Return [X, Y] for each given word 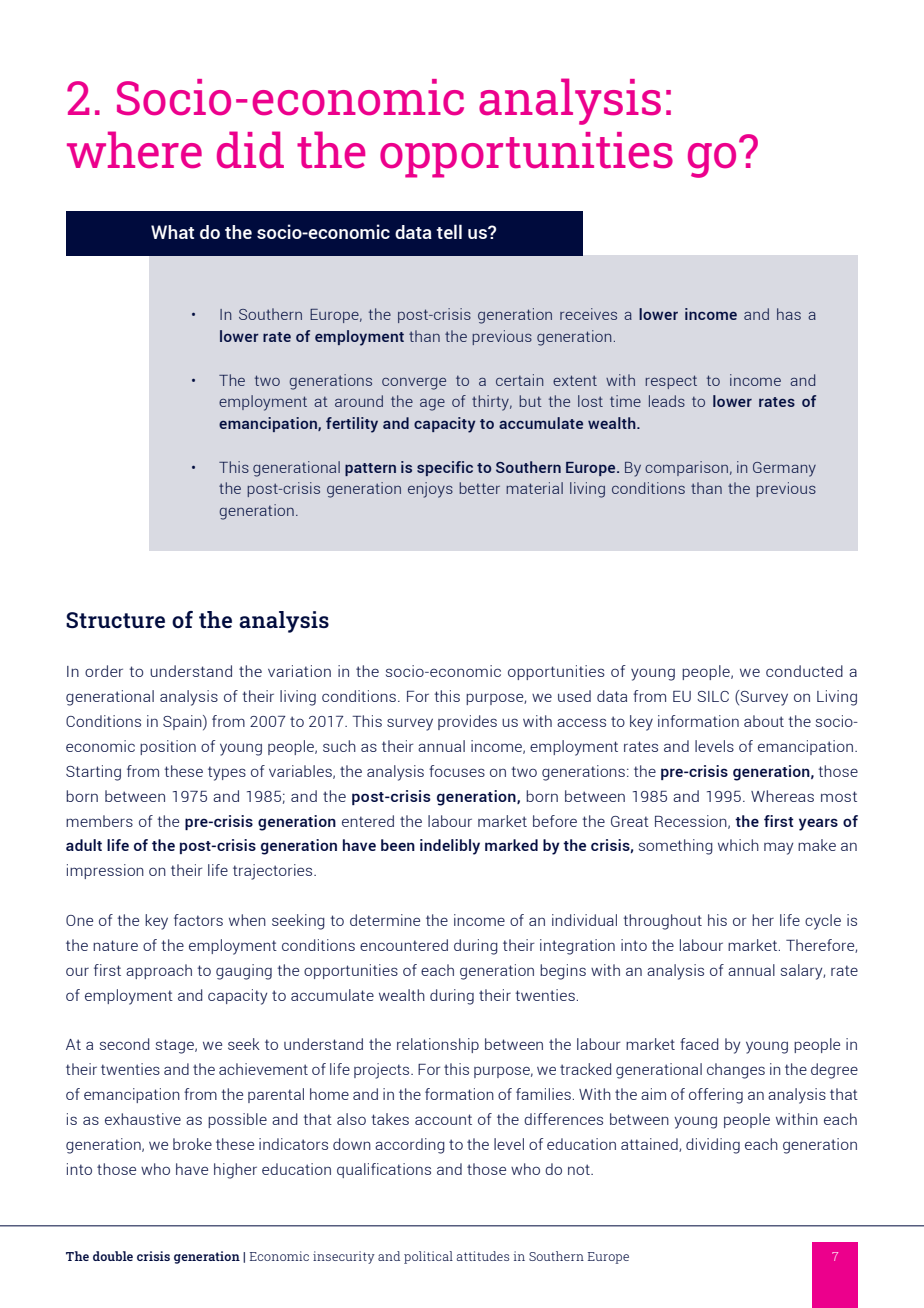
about [764, 721]
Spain [183, 722]
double [113, 1256]
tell [449, 231]
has [789, 314]
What [172, 232]
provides [467, 722]
